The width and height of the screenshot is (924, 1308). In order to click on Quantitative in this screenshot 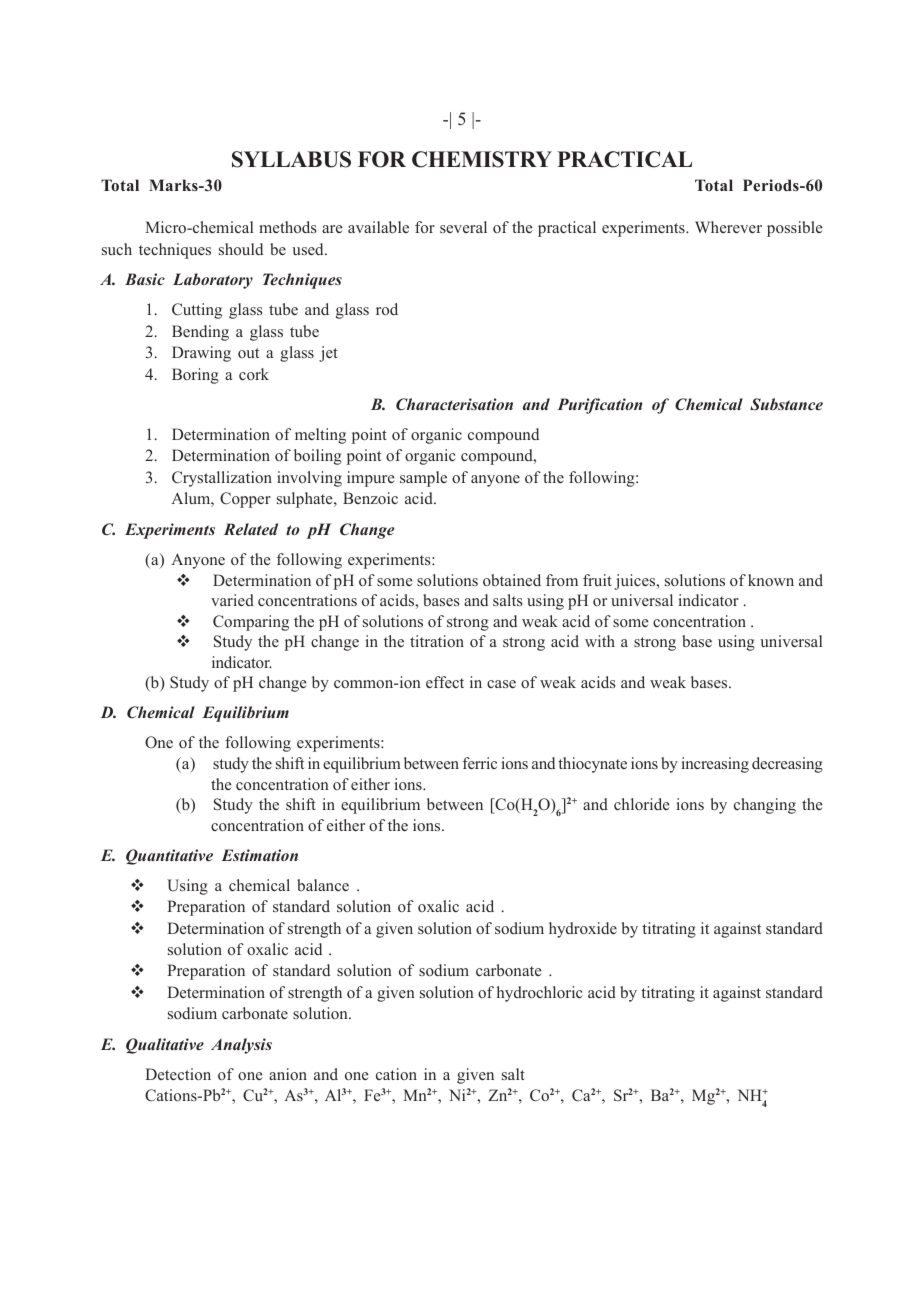, I will do `click(169, 857)`.
